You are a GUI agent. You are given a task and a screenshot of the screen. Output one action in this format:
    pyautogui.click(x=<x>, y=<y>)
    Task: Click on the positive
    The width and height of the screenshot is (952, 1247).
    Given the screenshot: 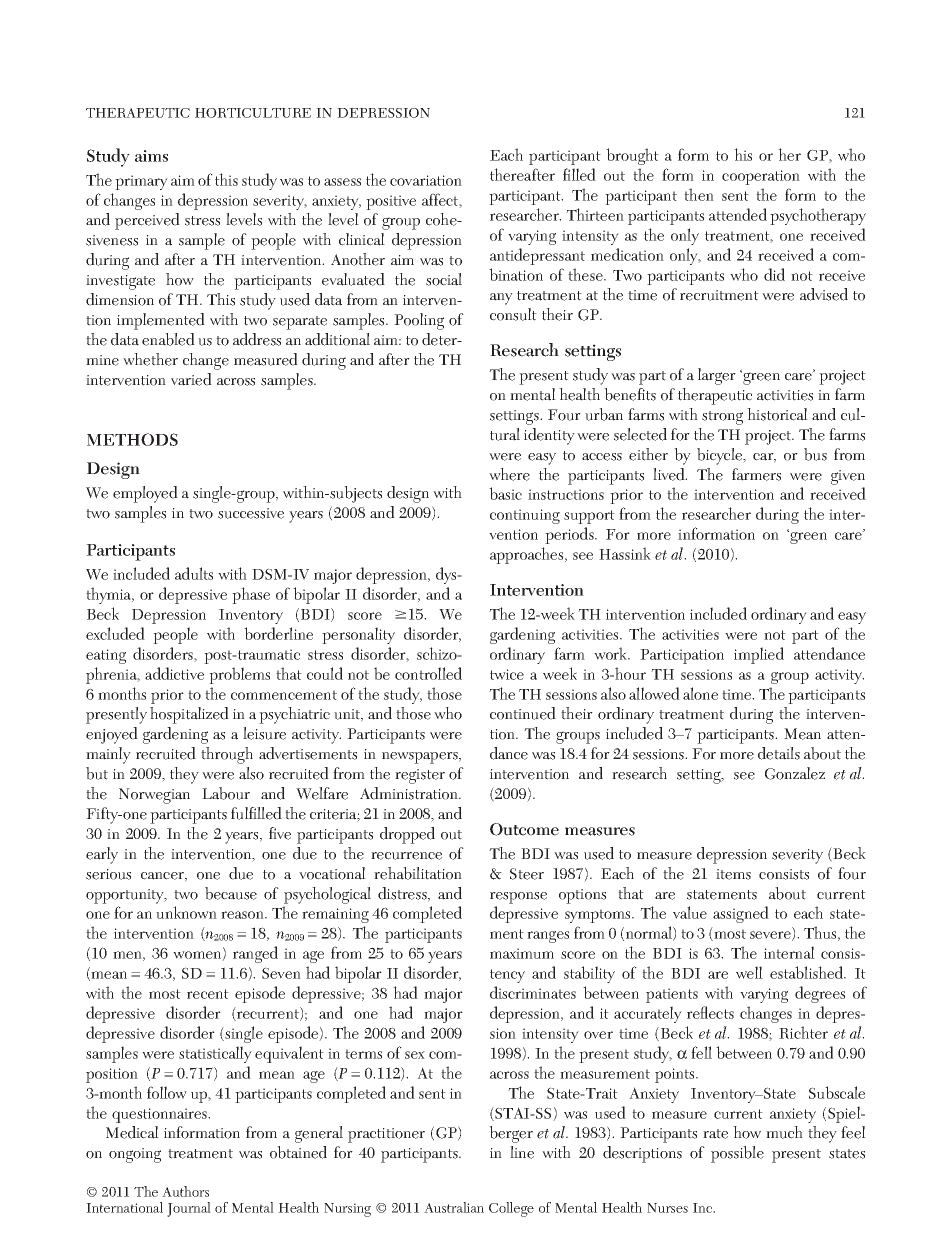 What is the action you would take?
    pyautogui.click(x=391, y=202)
